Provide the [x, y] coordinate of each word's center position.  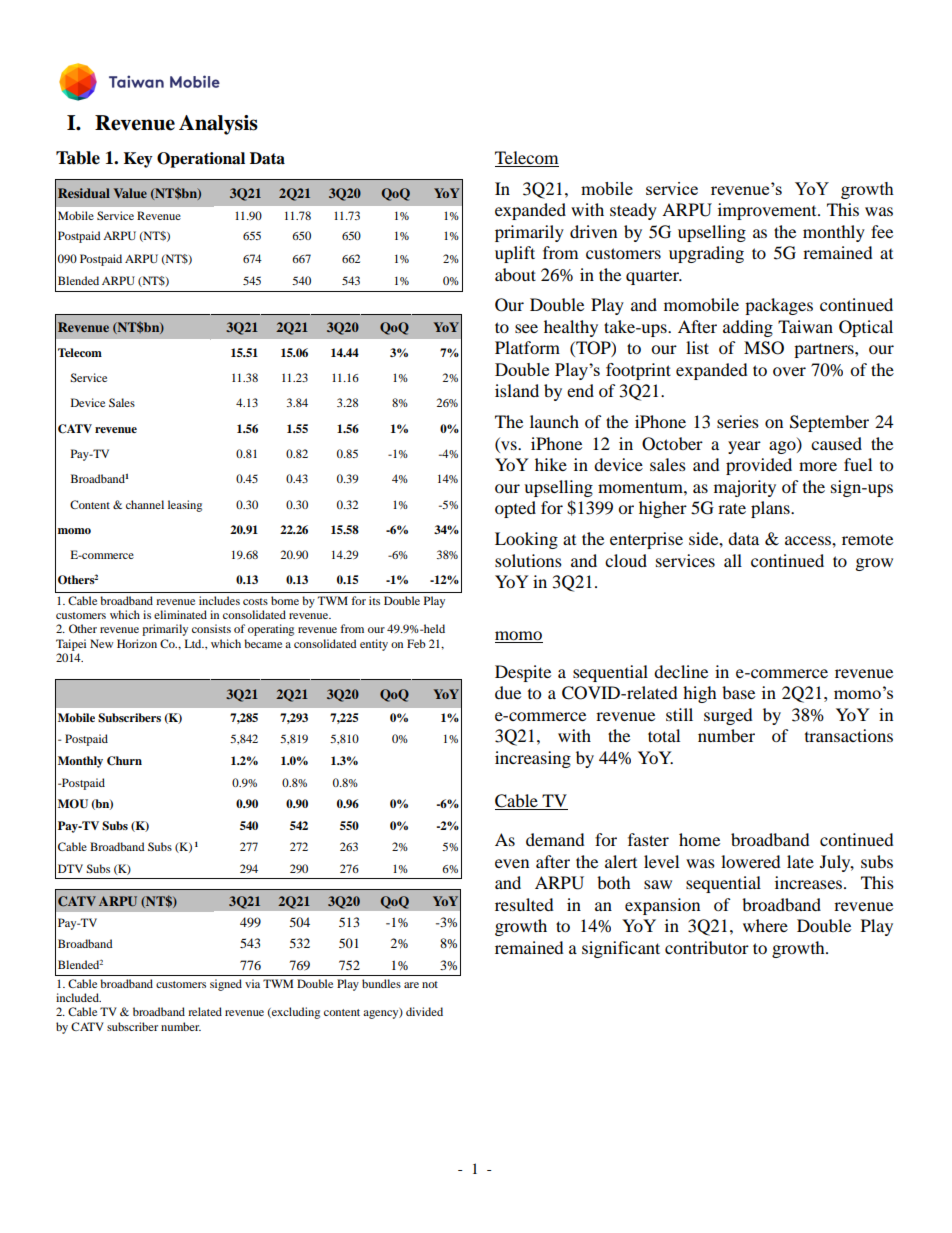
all [733, 560]
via [252, 983]
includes [219, 600]
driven [593, 231]
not [430, 984]
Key [138, 160]
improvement [768, 211]
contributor [707, 947]
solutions [528, 560]
